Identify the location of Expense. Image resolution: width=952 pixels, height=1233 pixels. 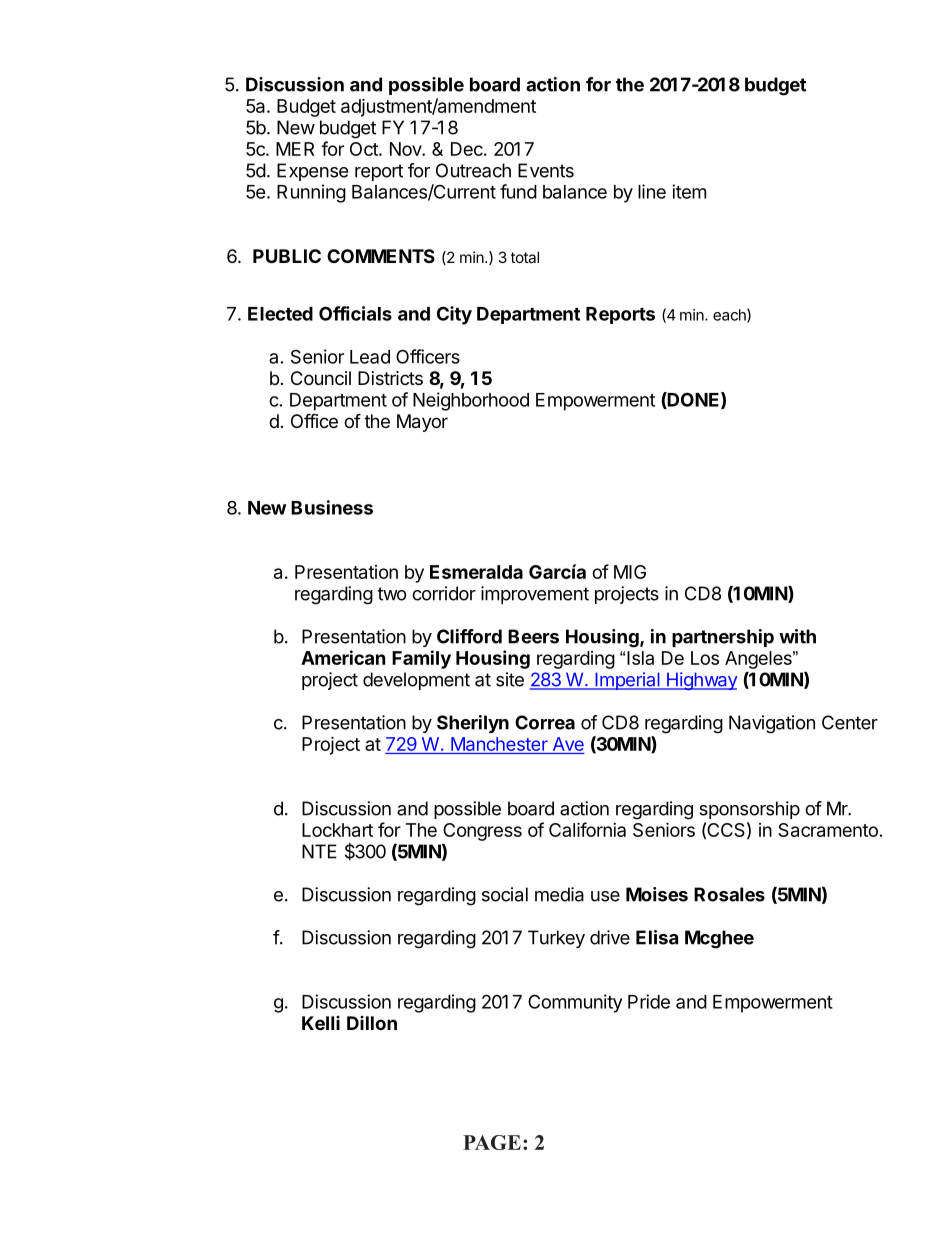
(312, 172).
